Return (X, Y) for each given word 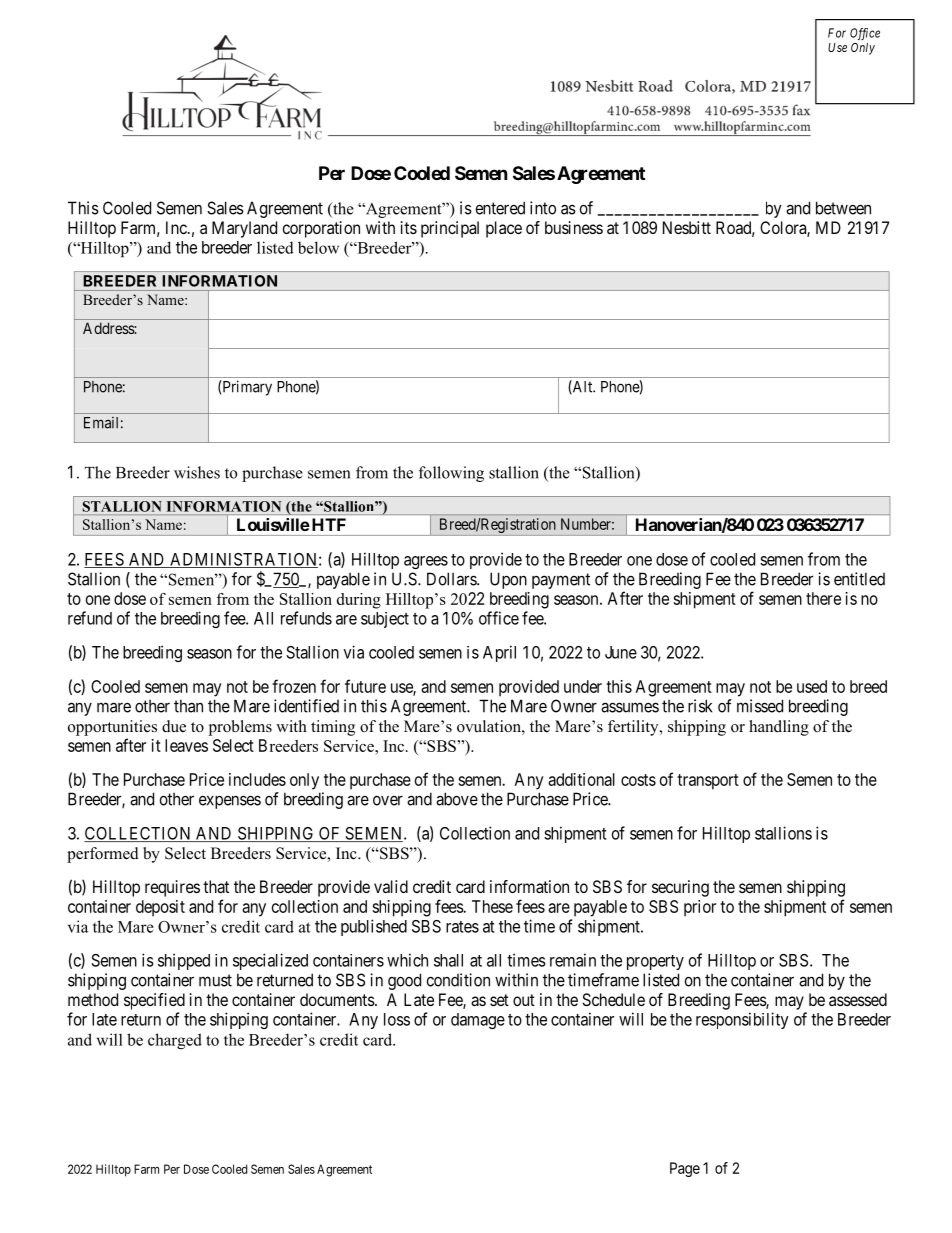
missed (760, 706)
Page (685, 1169)
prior (700, 908)
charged (175, 1041)
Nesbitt (687, 227)
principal (450, 229)
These (492, 906)
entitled (859, 579)
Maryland (244, 229)
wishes (197, 472)
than (188, 706)
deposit (160, 908)
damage (478, 1021)
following (451, 474)
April (499, 653)
